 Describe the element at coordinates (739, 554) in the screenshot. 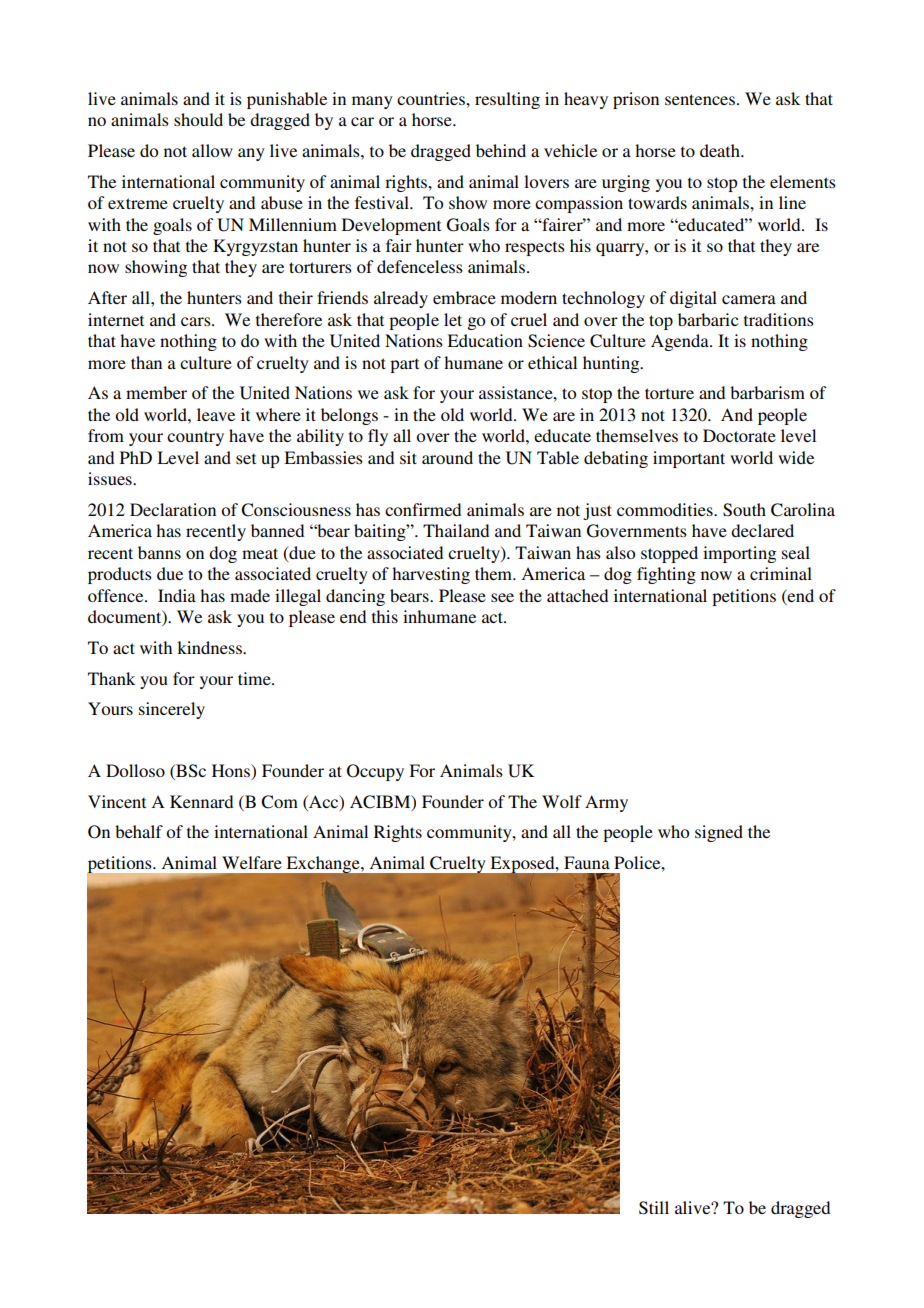

I see `importing` at that location.
